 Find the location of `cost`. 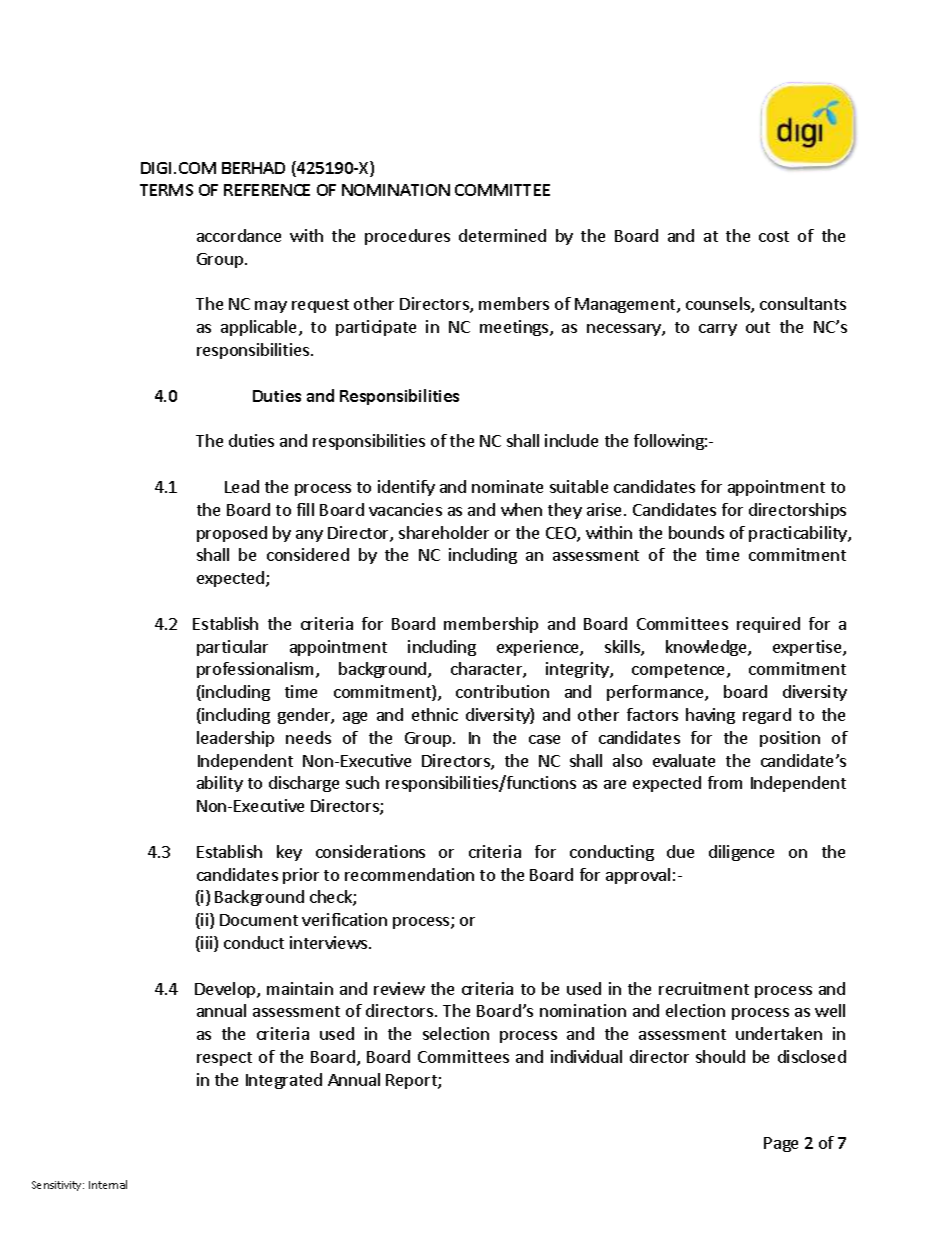

cost is located at coordinates (774, 236).
